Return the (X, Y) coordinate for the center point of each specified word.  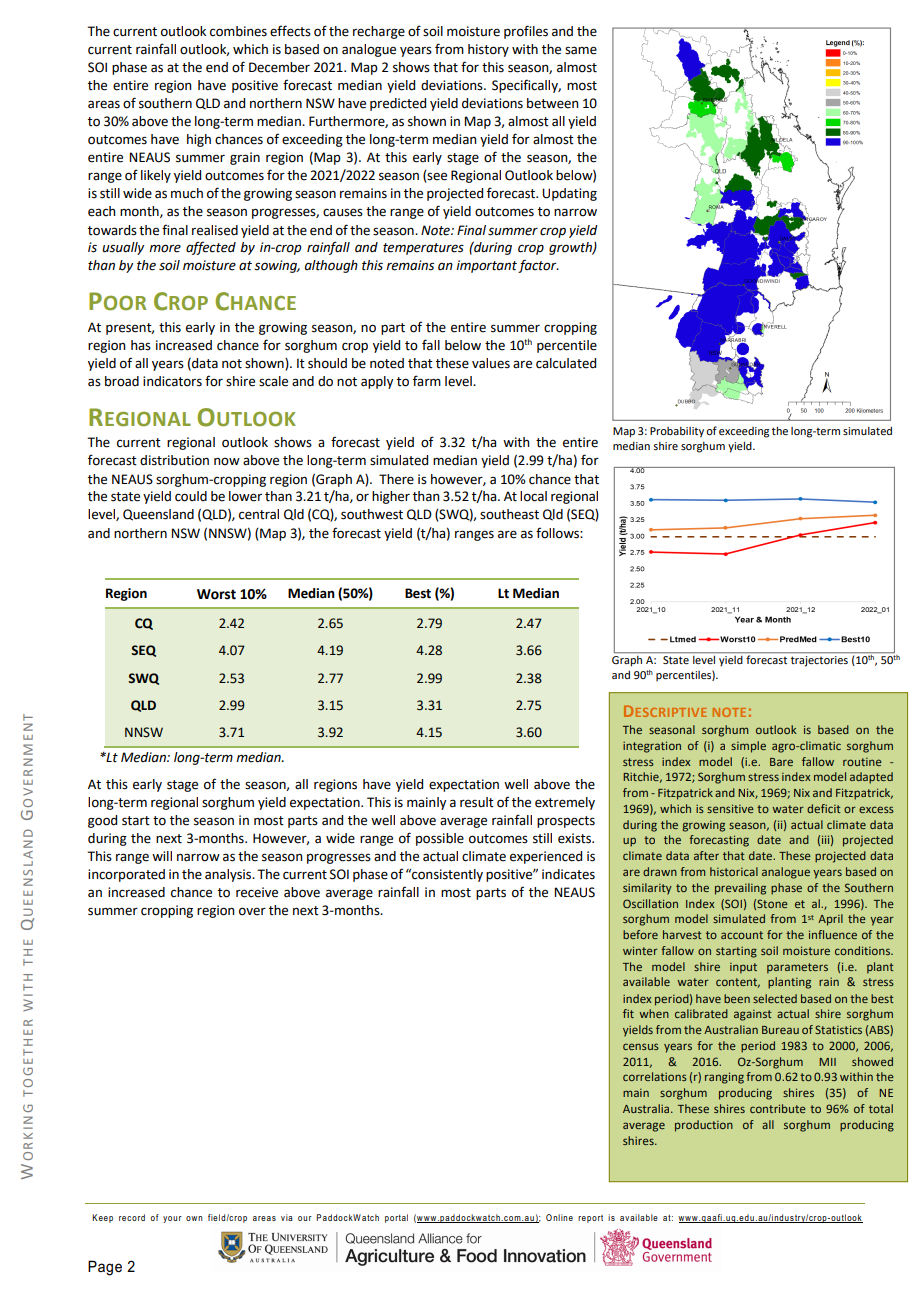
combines (238, 31)
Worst (216, 594)
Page (105, 1268)
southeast (509, 514)
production (704, 1126)
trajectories (819, 661)
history (488, 50)
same (581, 50)
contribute (778, 1108)
